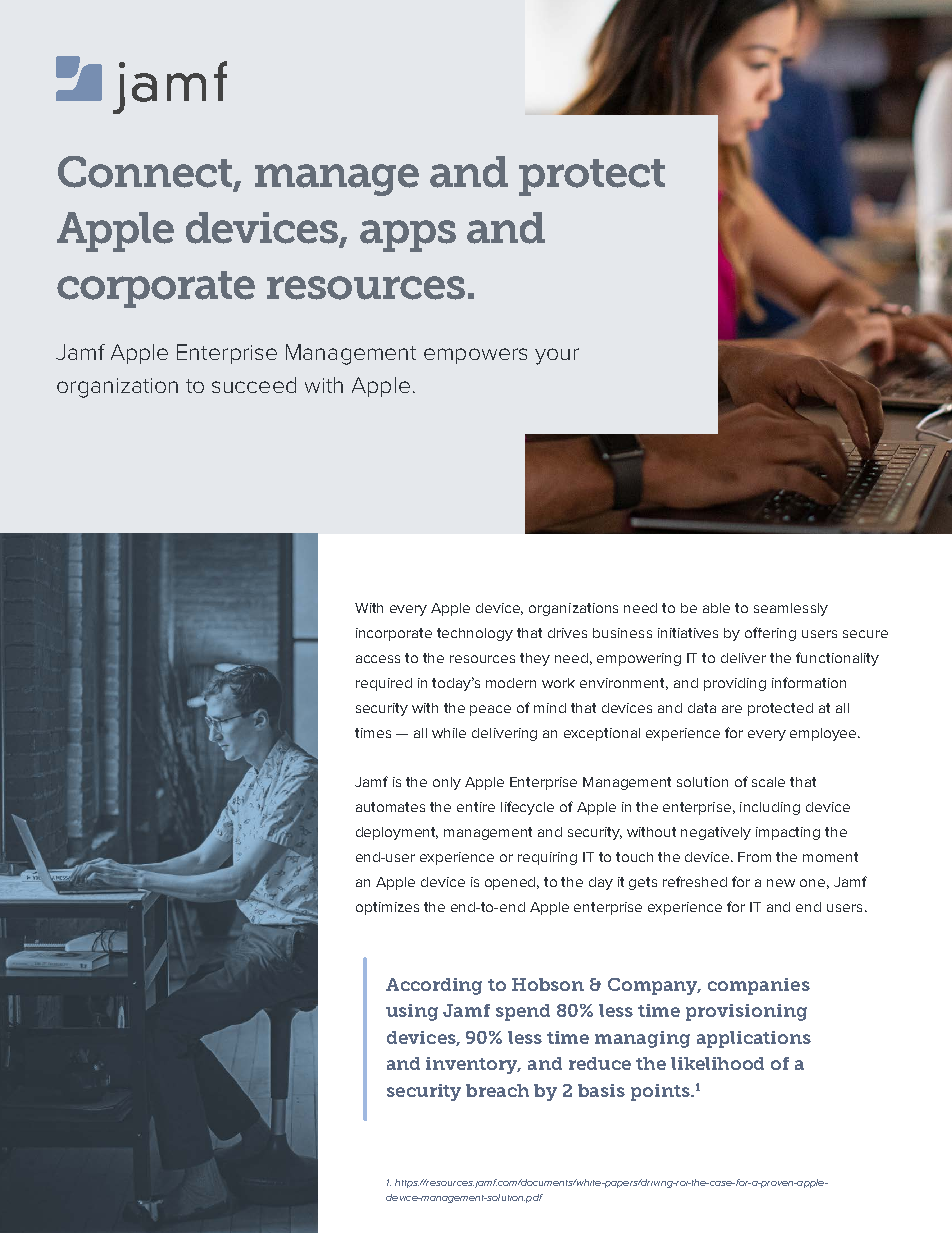 The height and width of the page is (1233, 952). What do you see at coordinates (408, 236) in the page?
I see `apps` at bounding box center [408, 236].
